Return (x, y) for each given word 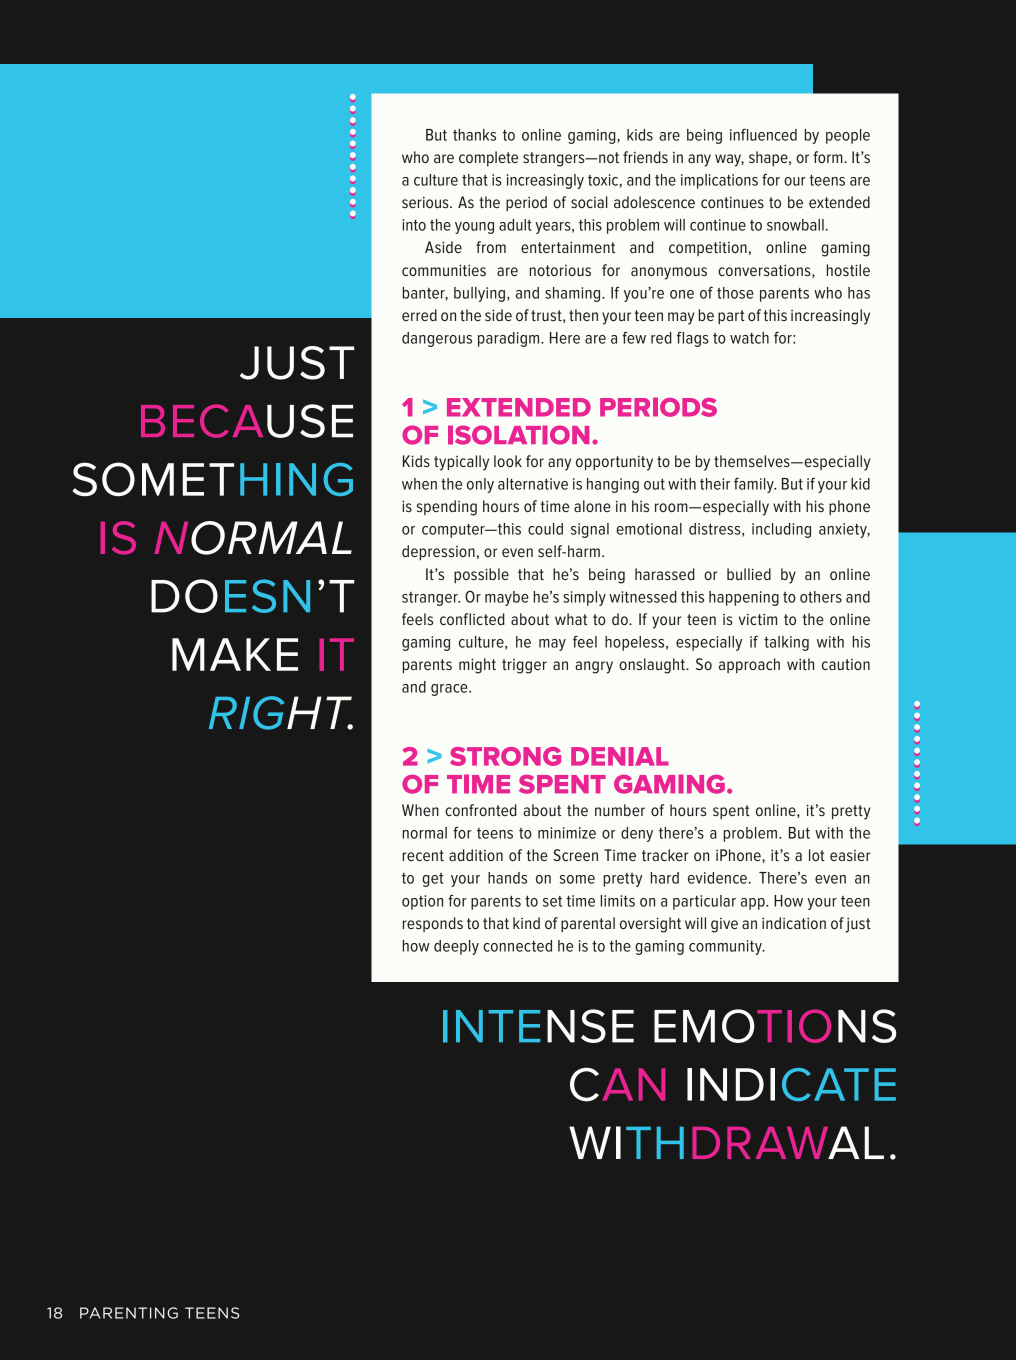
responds (433, 924)
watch (749, 338)
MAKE (235, 654)
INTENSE (538, 1026)
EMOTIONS (775, 1026)
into (414, 225)
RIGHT (281, 713)
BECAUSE (247, 421)
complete (488, 158)
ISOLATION (518, 435)
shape (769, 158)
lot (817, 855)
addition (476, 855)
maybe (507, 598)
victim (758, 619)
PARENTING (129, 1313)
